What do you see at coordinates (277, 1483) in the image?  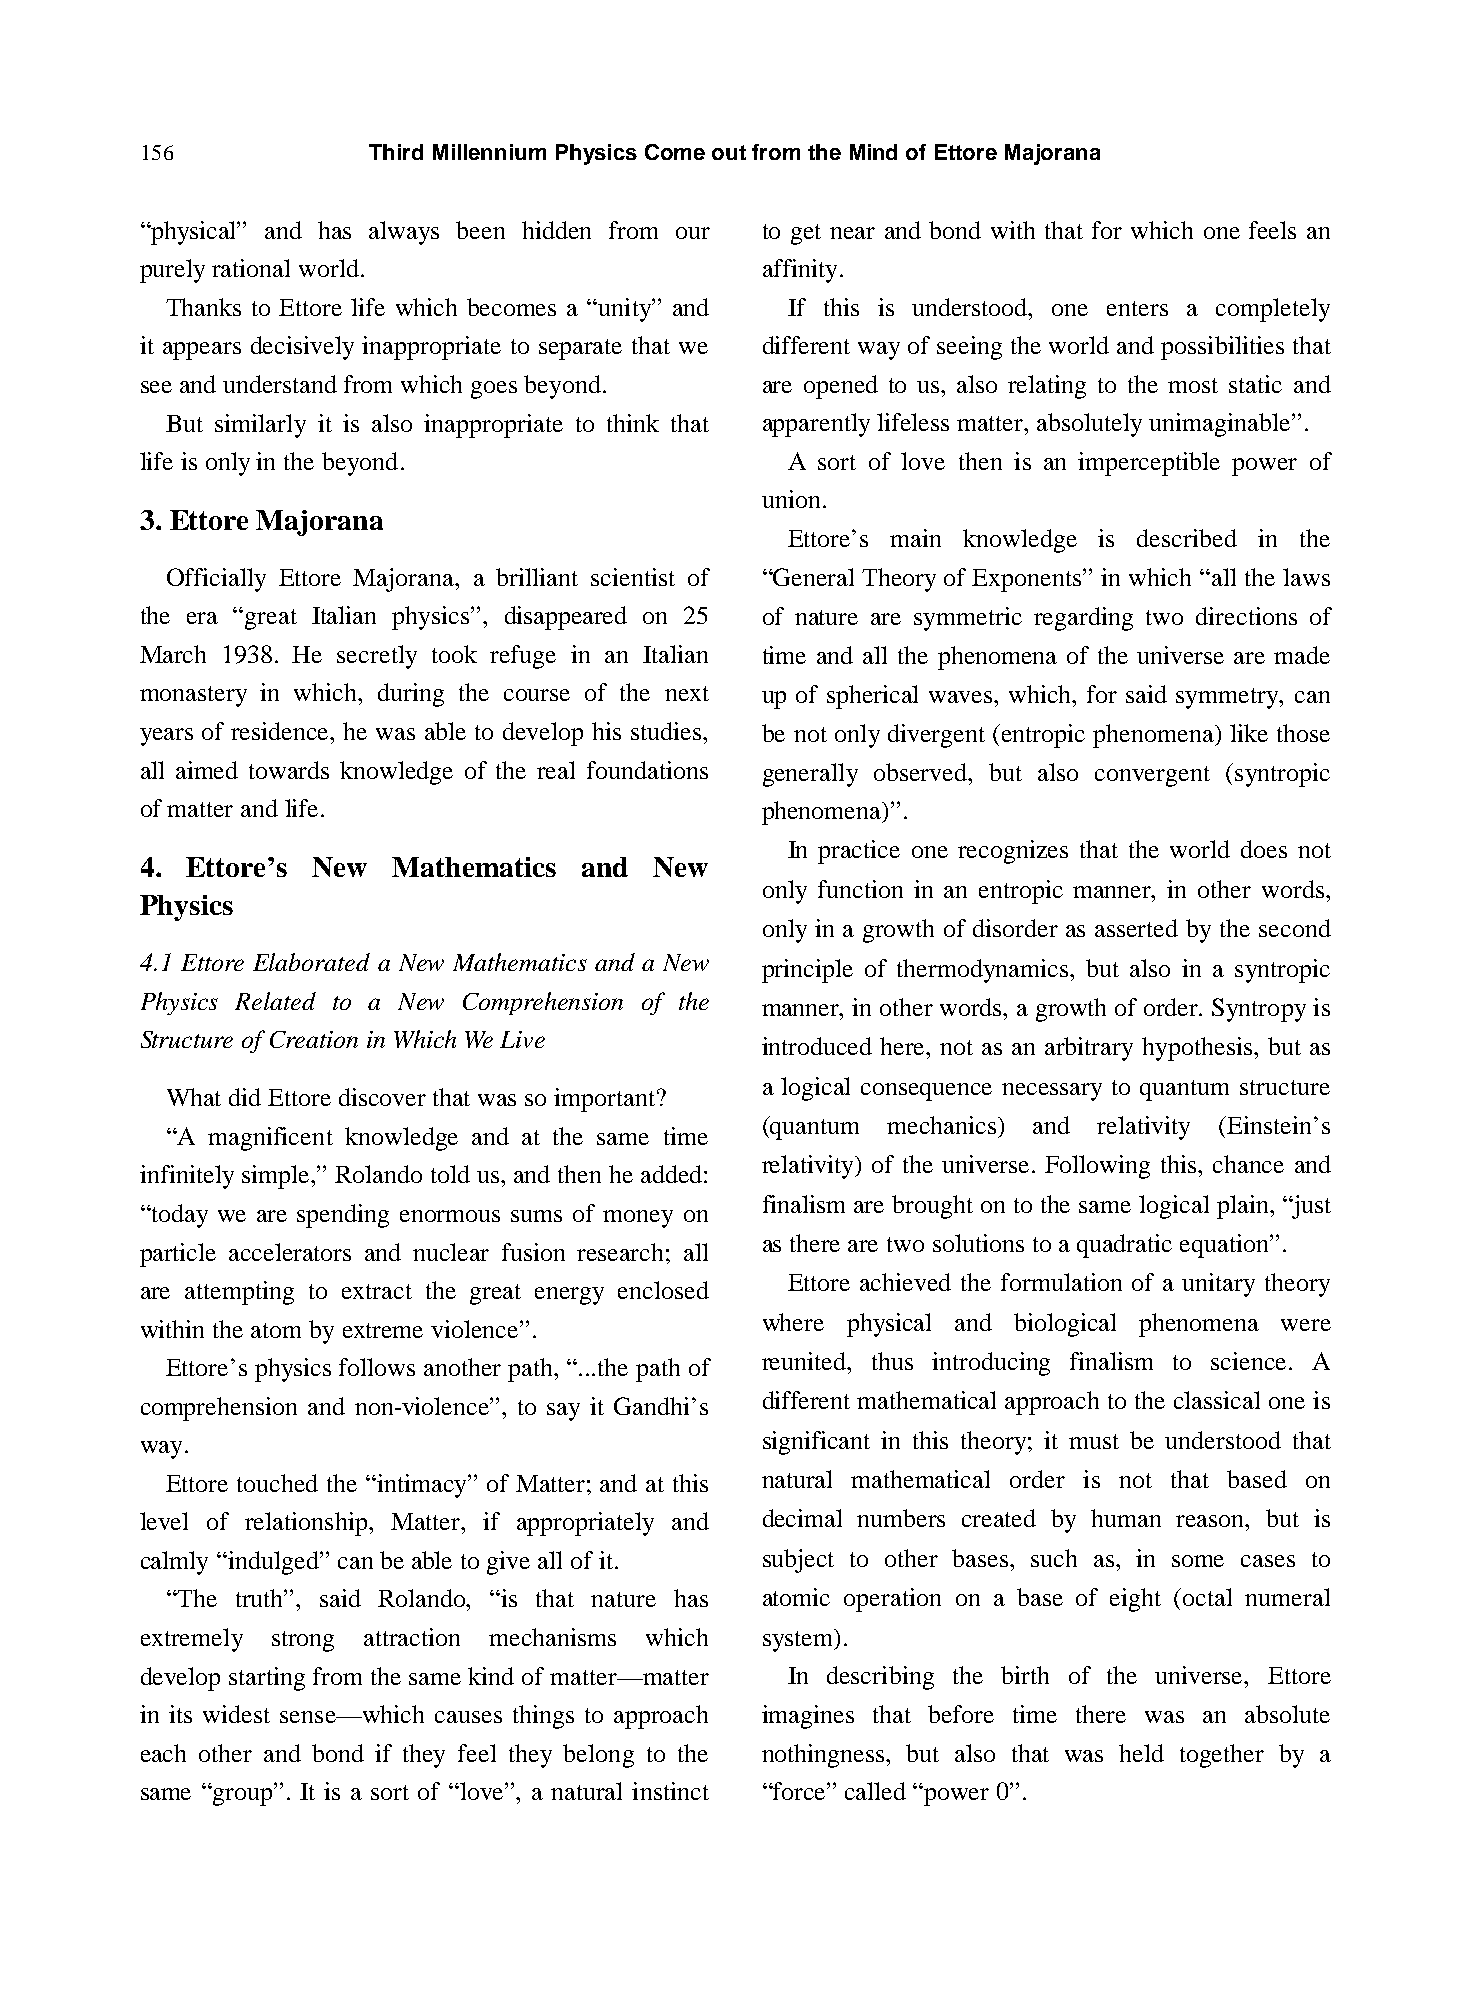 I see `touched` at bounding box center [277, 1483].
